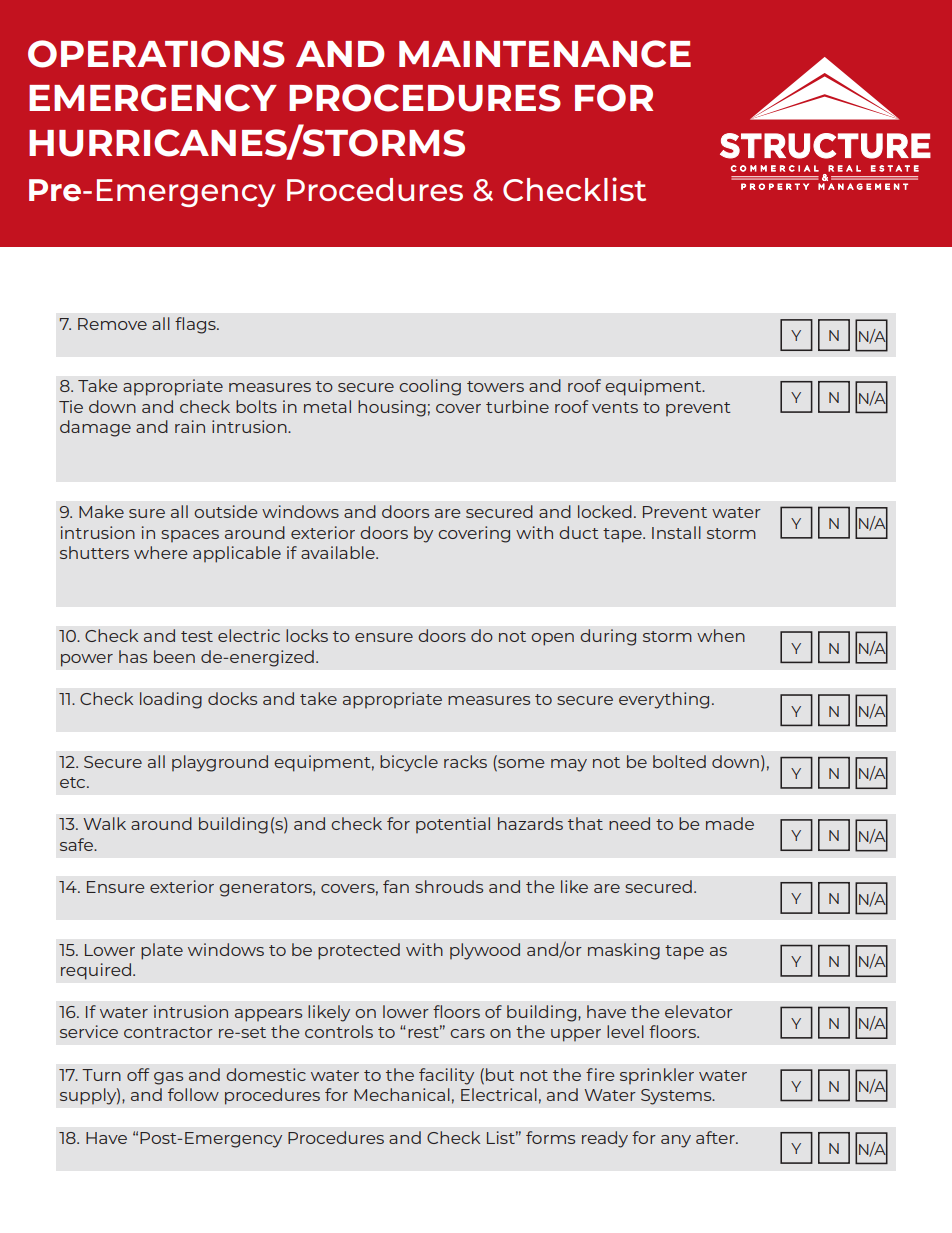  What do you see at coordinates (545, 54) in the image?
I see `MAINTENANCE` at bounding box center [545, 54].
